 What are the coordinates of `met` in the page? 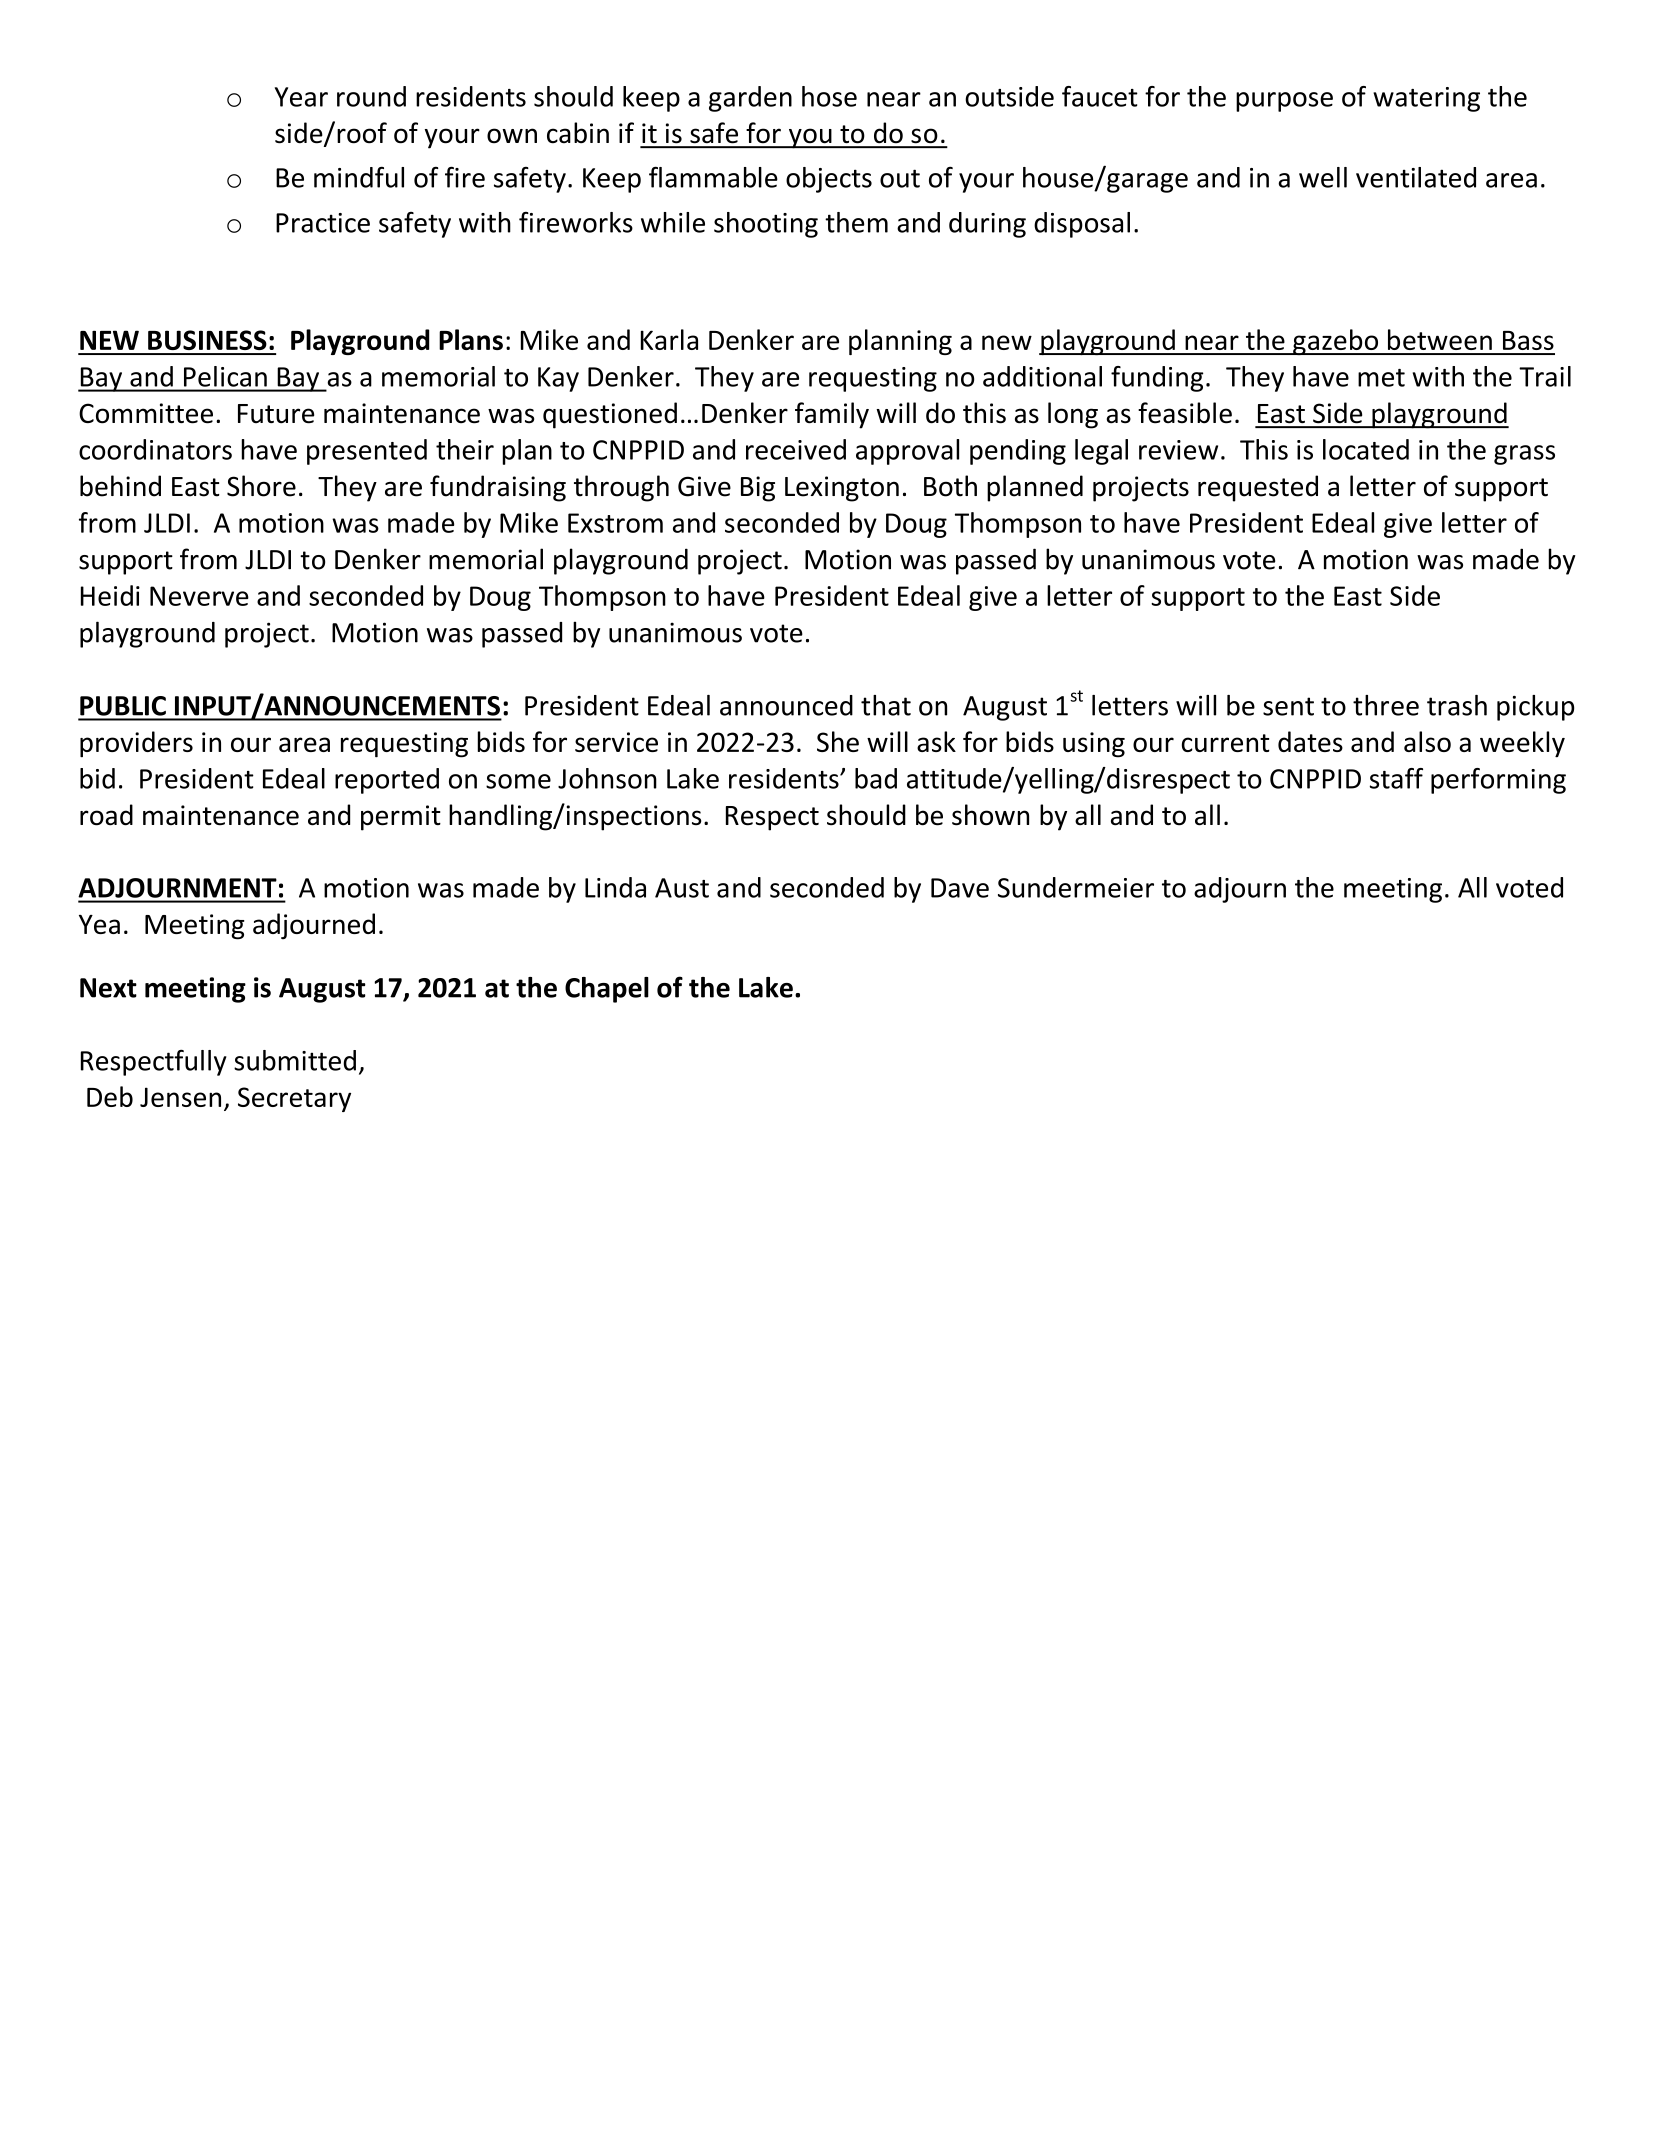 It's located at (1381, 378).
